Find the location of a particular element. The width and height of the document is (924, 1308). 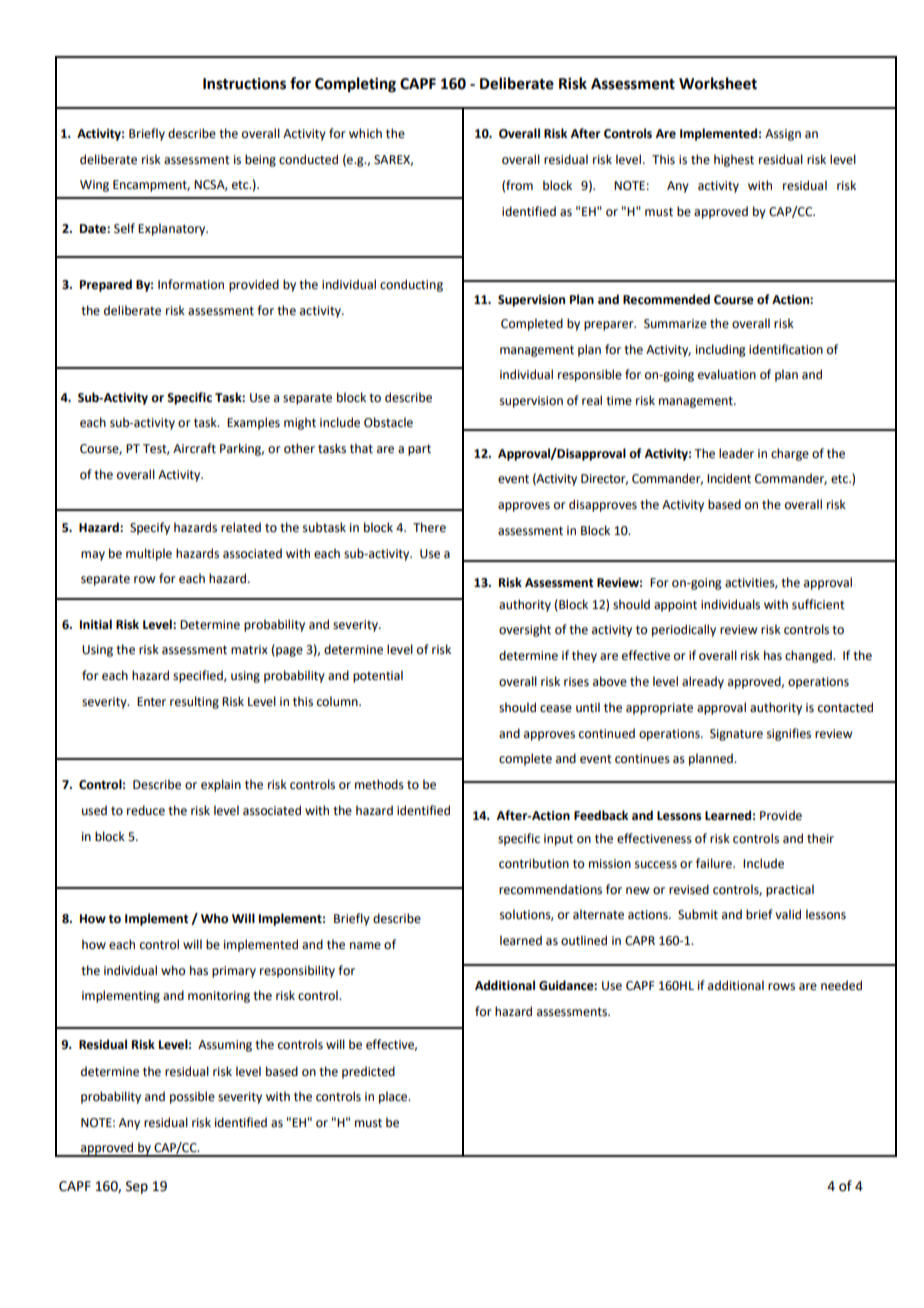

possible is located at coordinates (192, 1097).
